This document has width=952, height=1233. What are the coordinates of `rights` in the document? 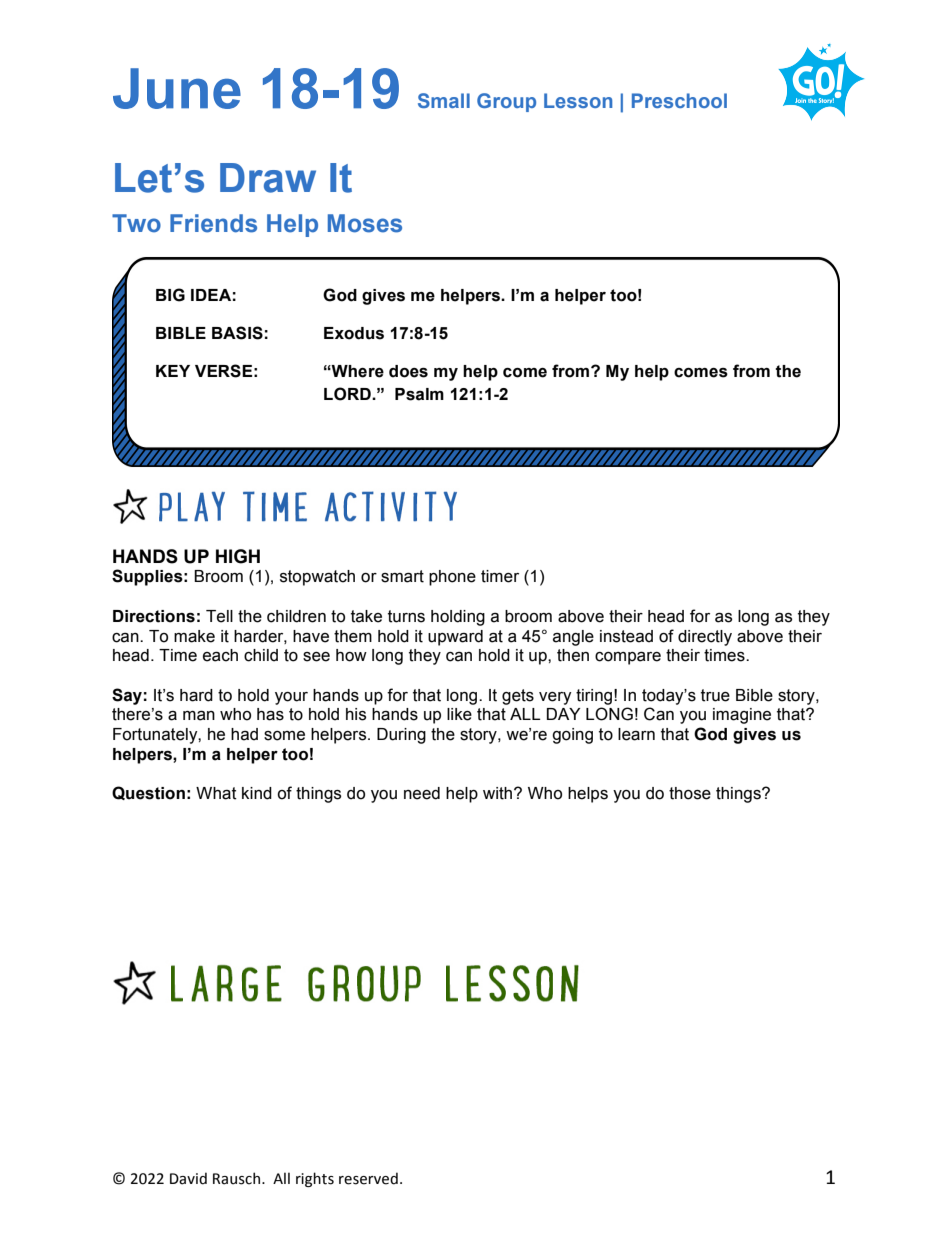 It's located at (315, 1179).
